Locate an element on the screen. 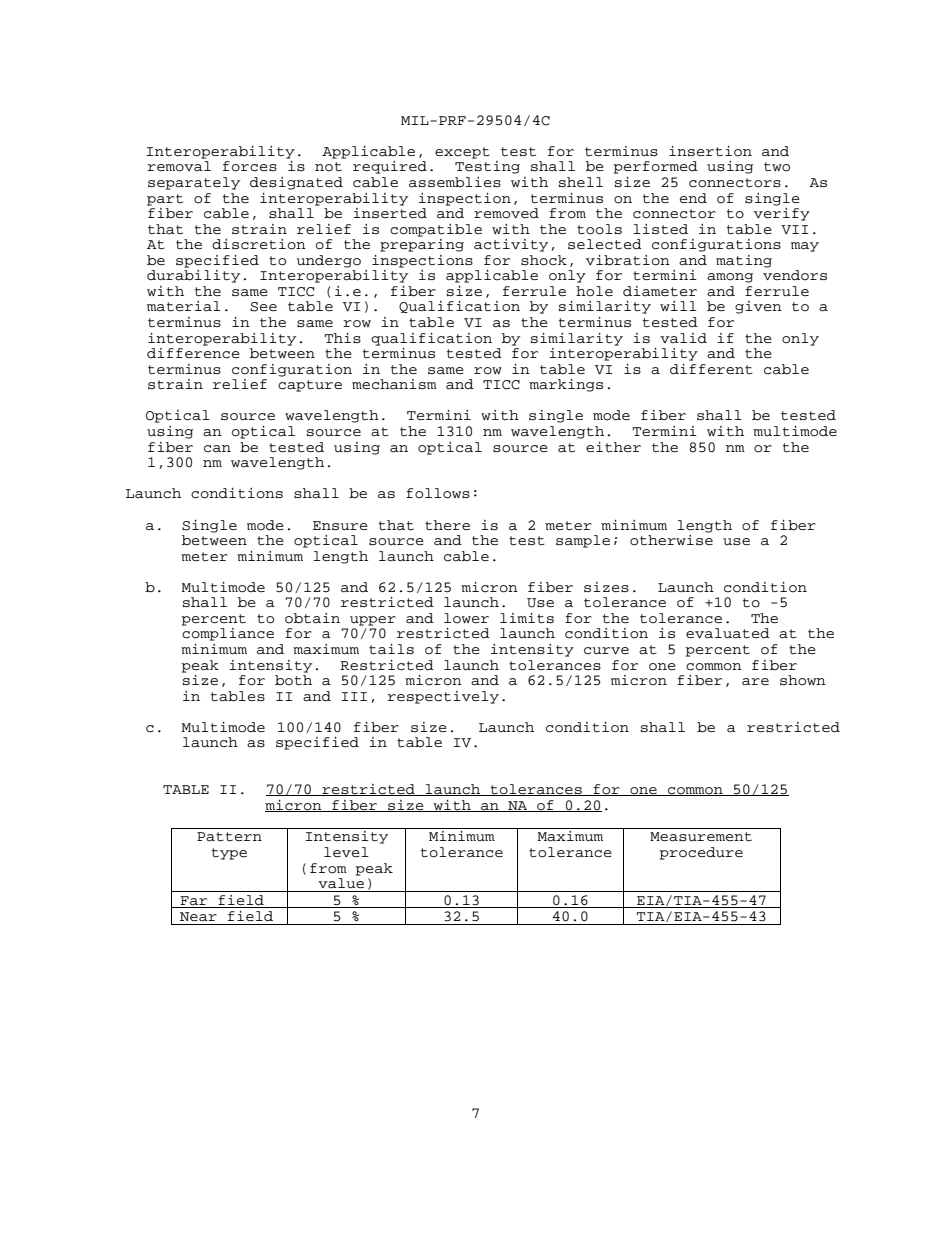 The image size is (952, 1233). forces is located at coordinates (250, 166).
